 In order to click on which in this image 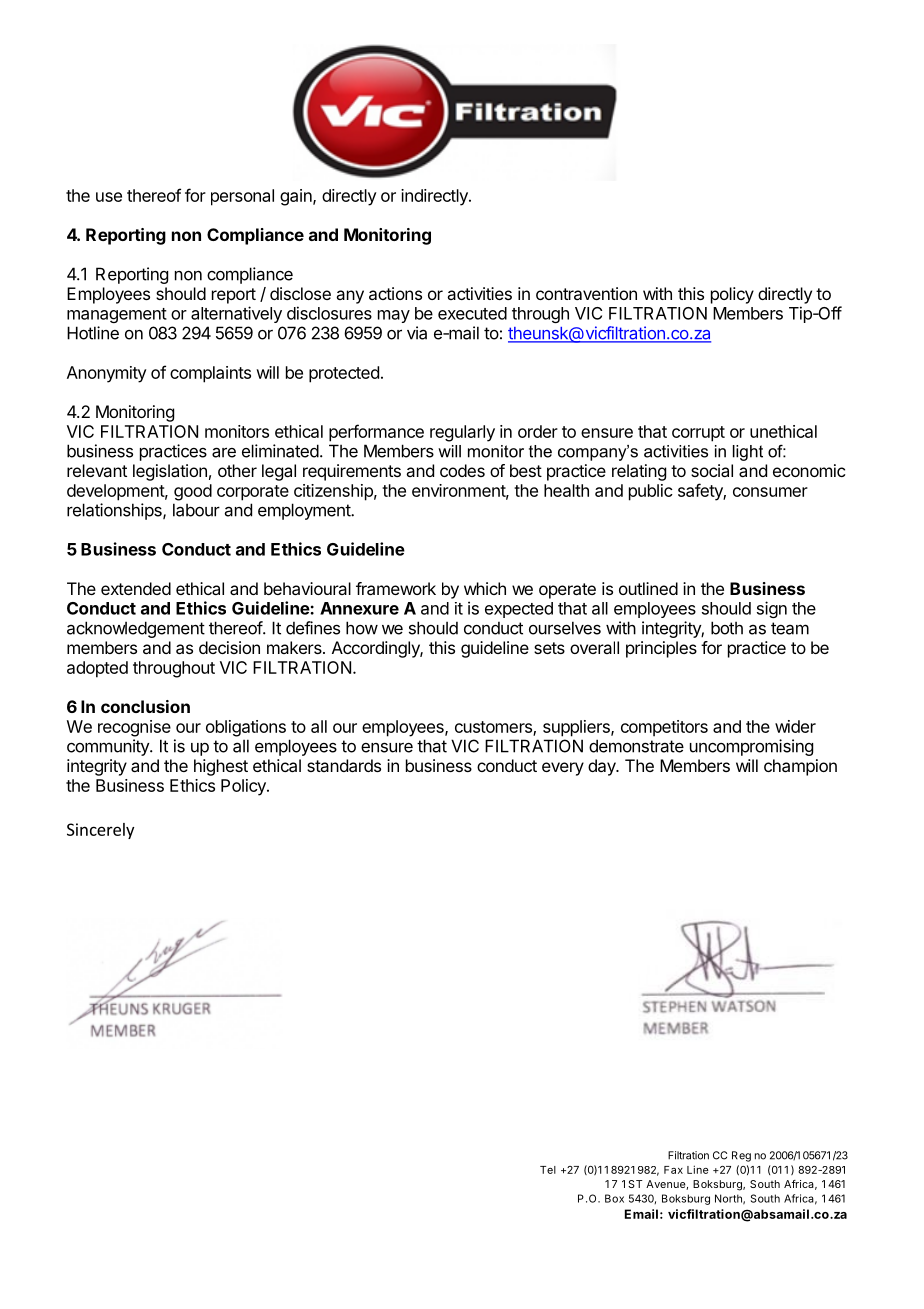, I will do `click(485, 588)`.
